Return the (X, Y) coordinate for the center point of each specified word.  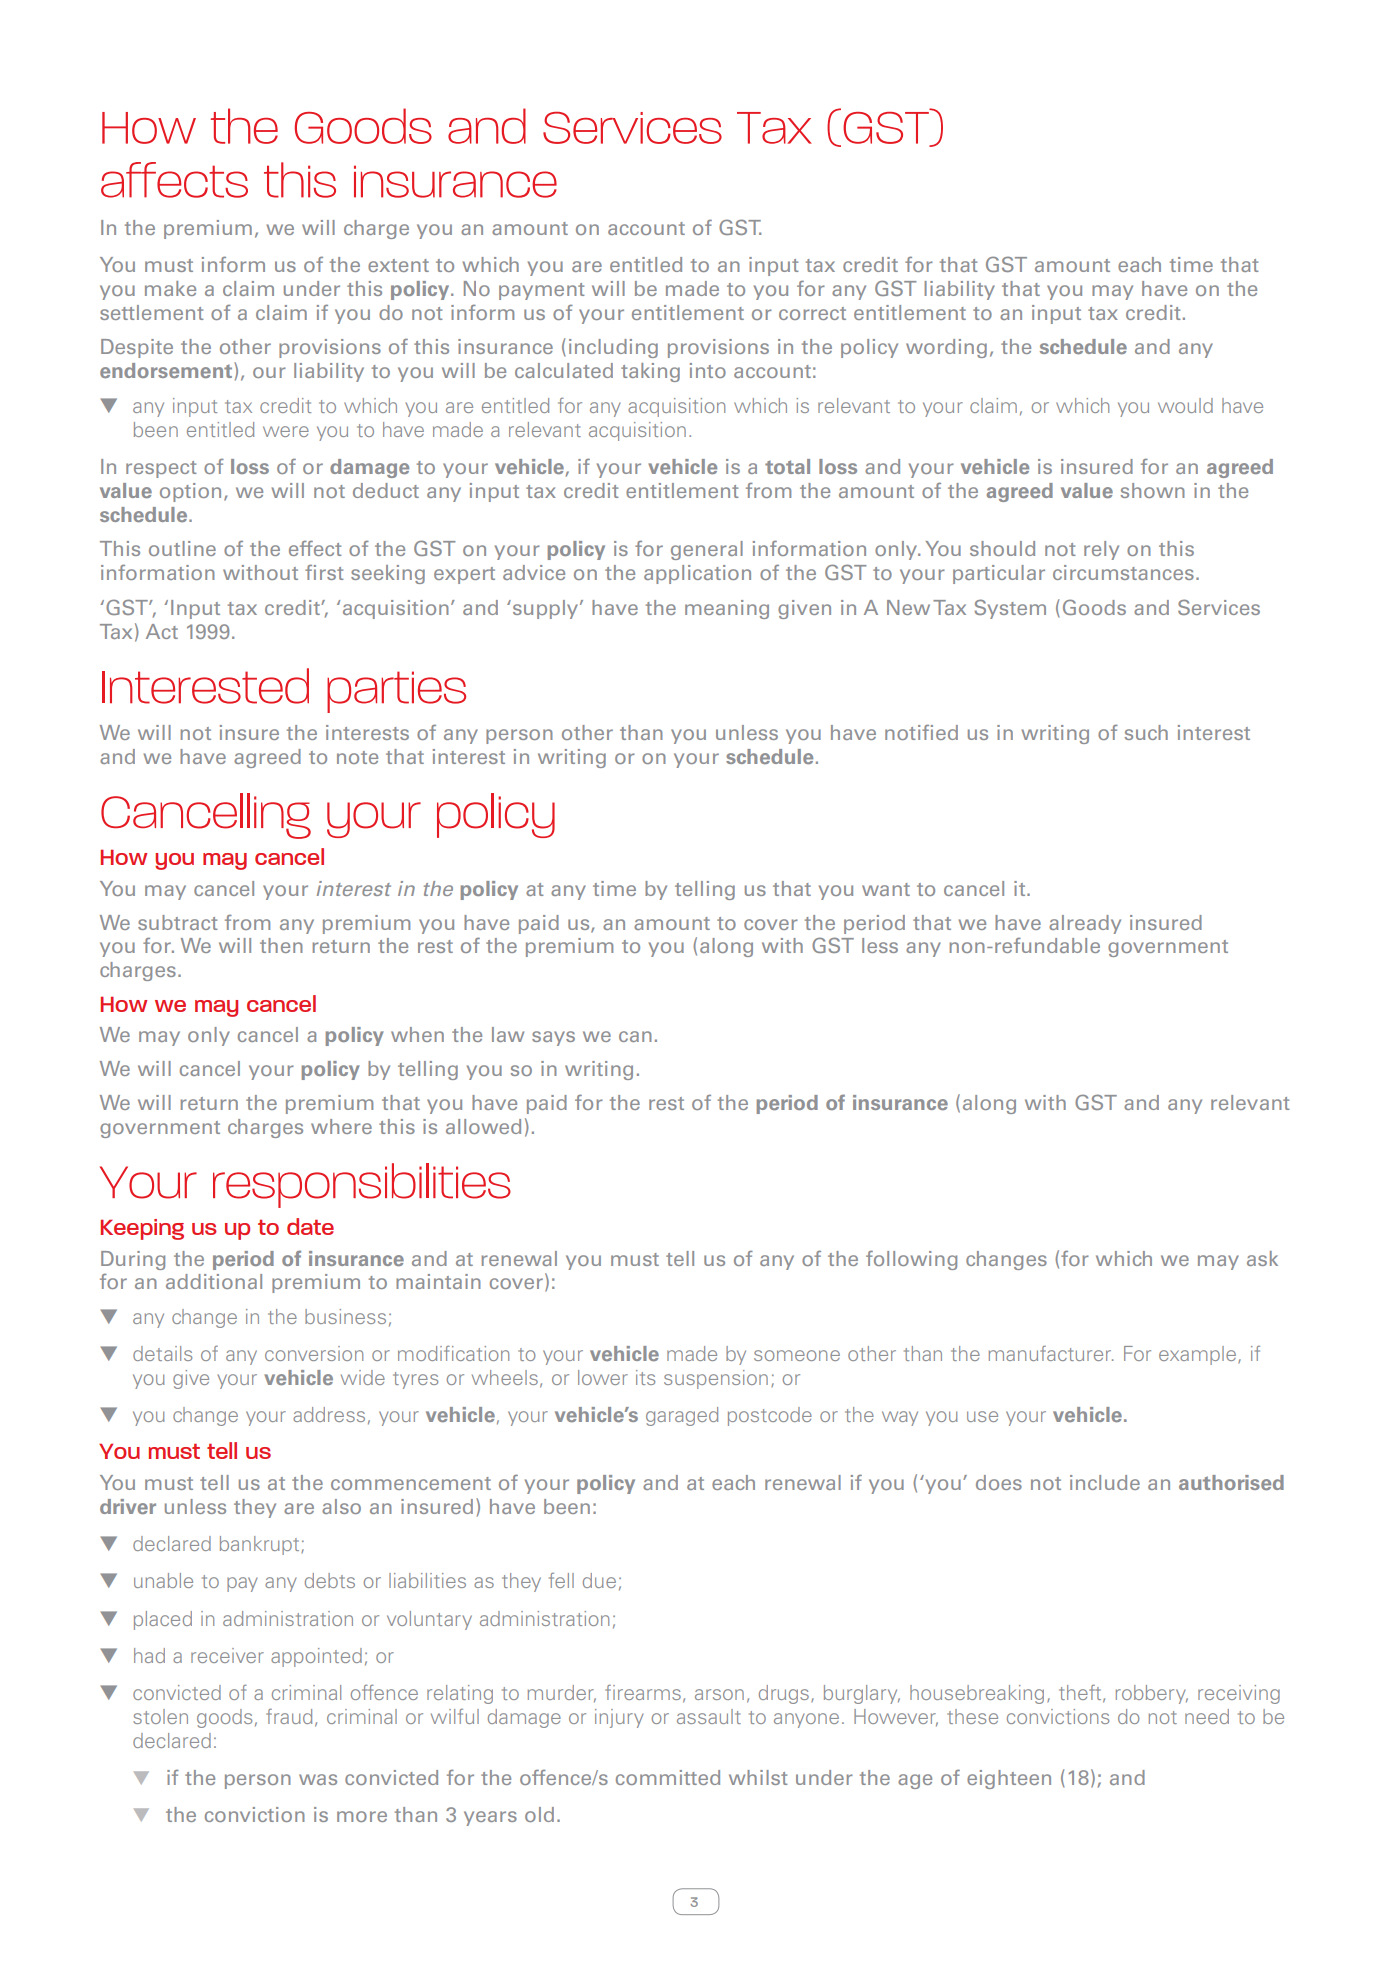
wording (946, 348)
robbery (1152, 1694)
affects (174, 180)
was (318, 1779)
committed (668, 1777)
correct (812, 313)
